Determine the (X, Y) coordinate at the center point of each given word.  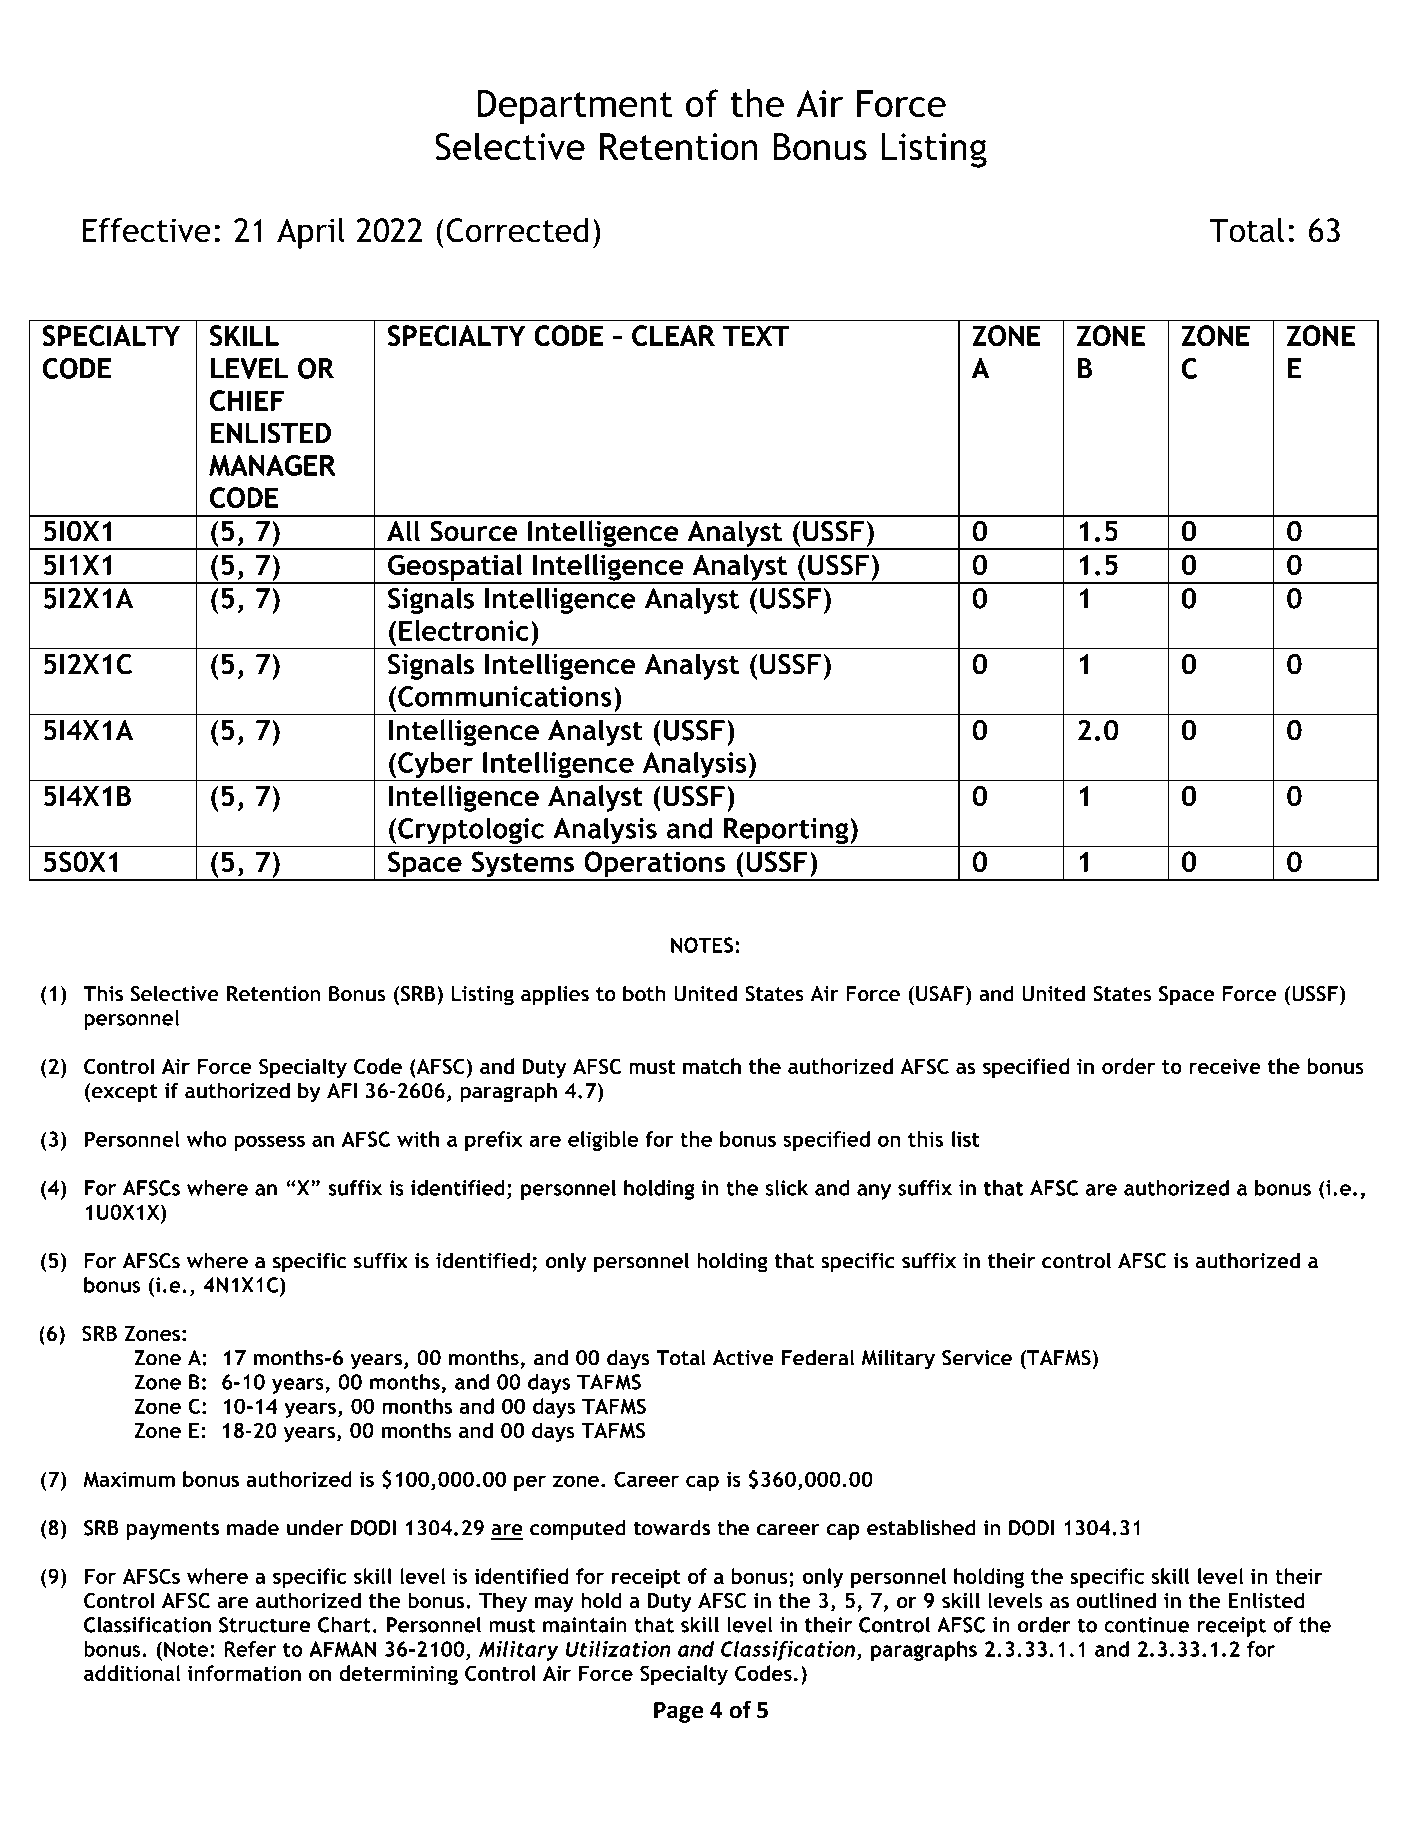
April (311, 233)
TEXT (756, 335)
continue (1146, 1625)
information (244, 1673)
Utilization (618, 1648)
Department (575, 107)
